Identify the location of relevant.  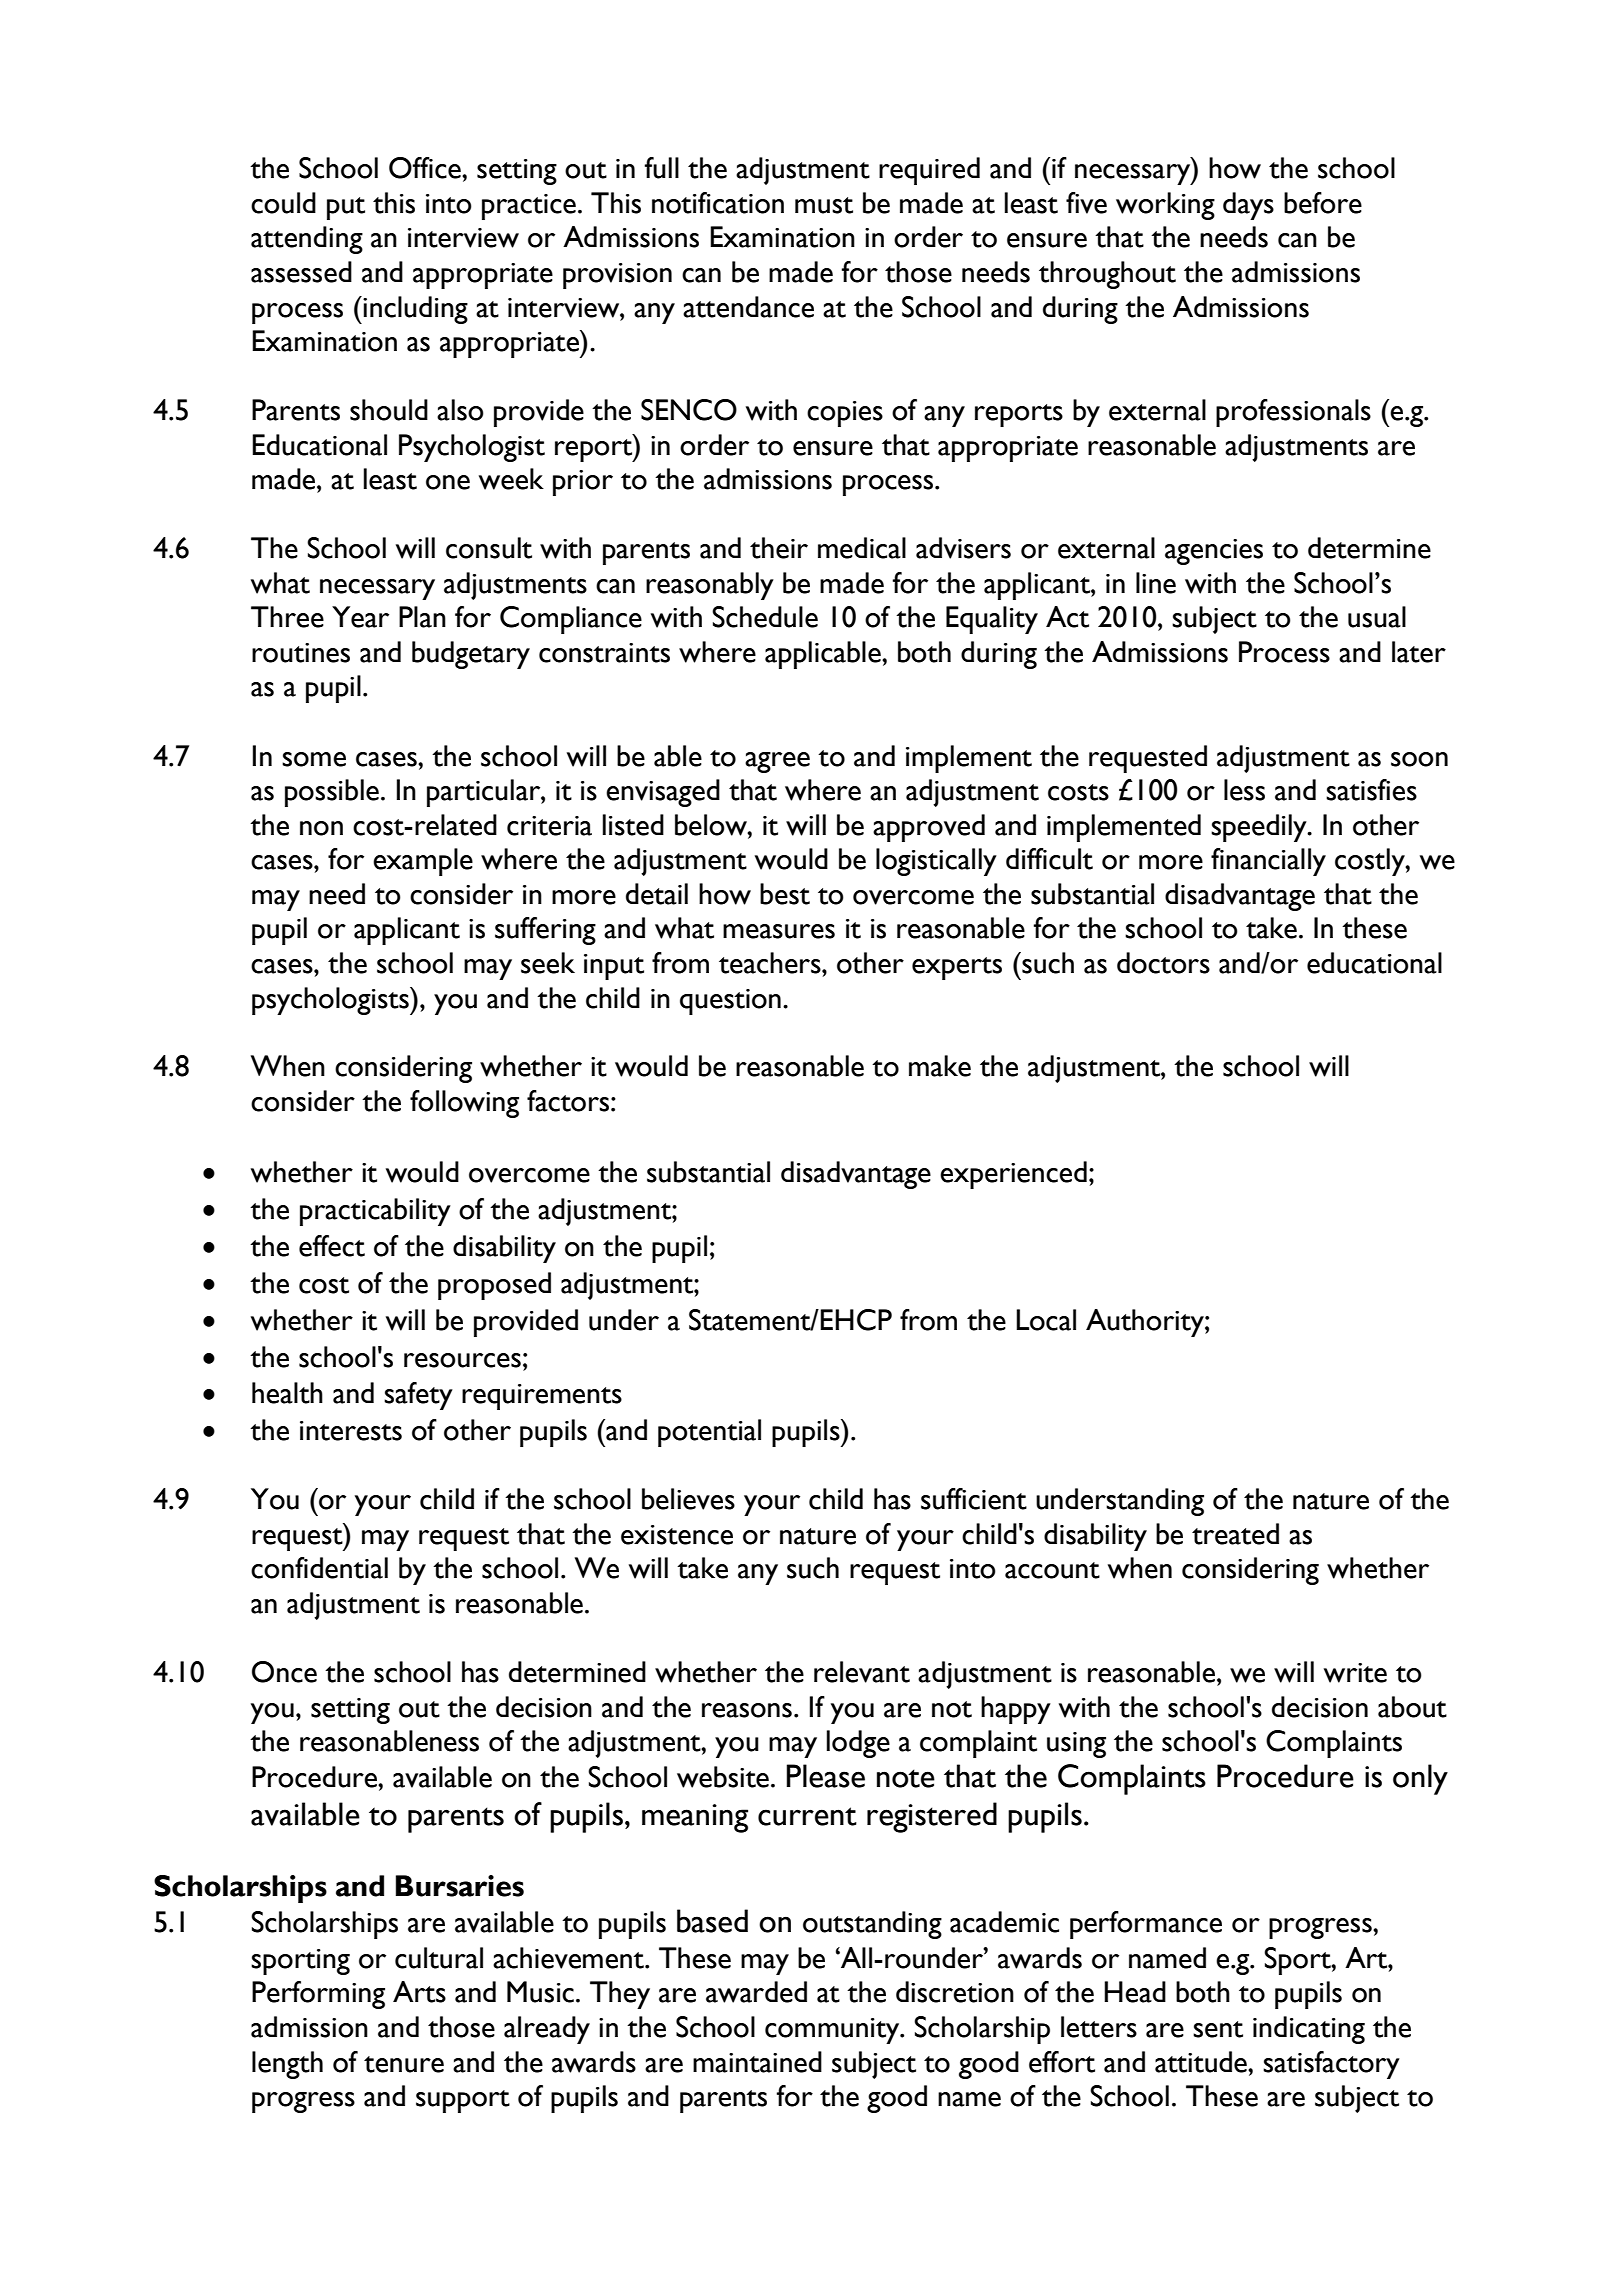
(862, 1672).
